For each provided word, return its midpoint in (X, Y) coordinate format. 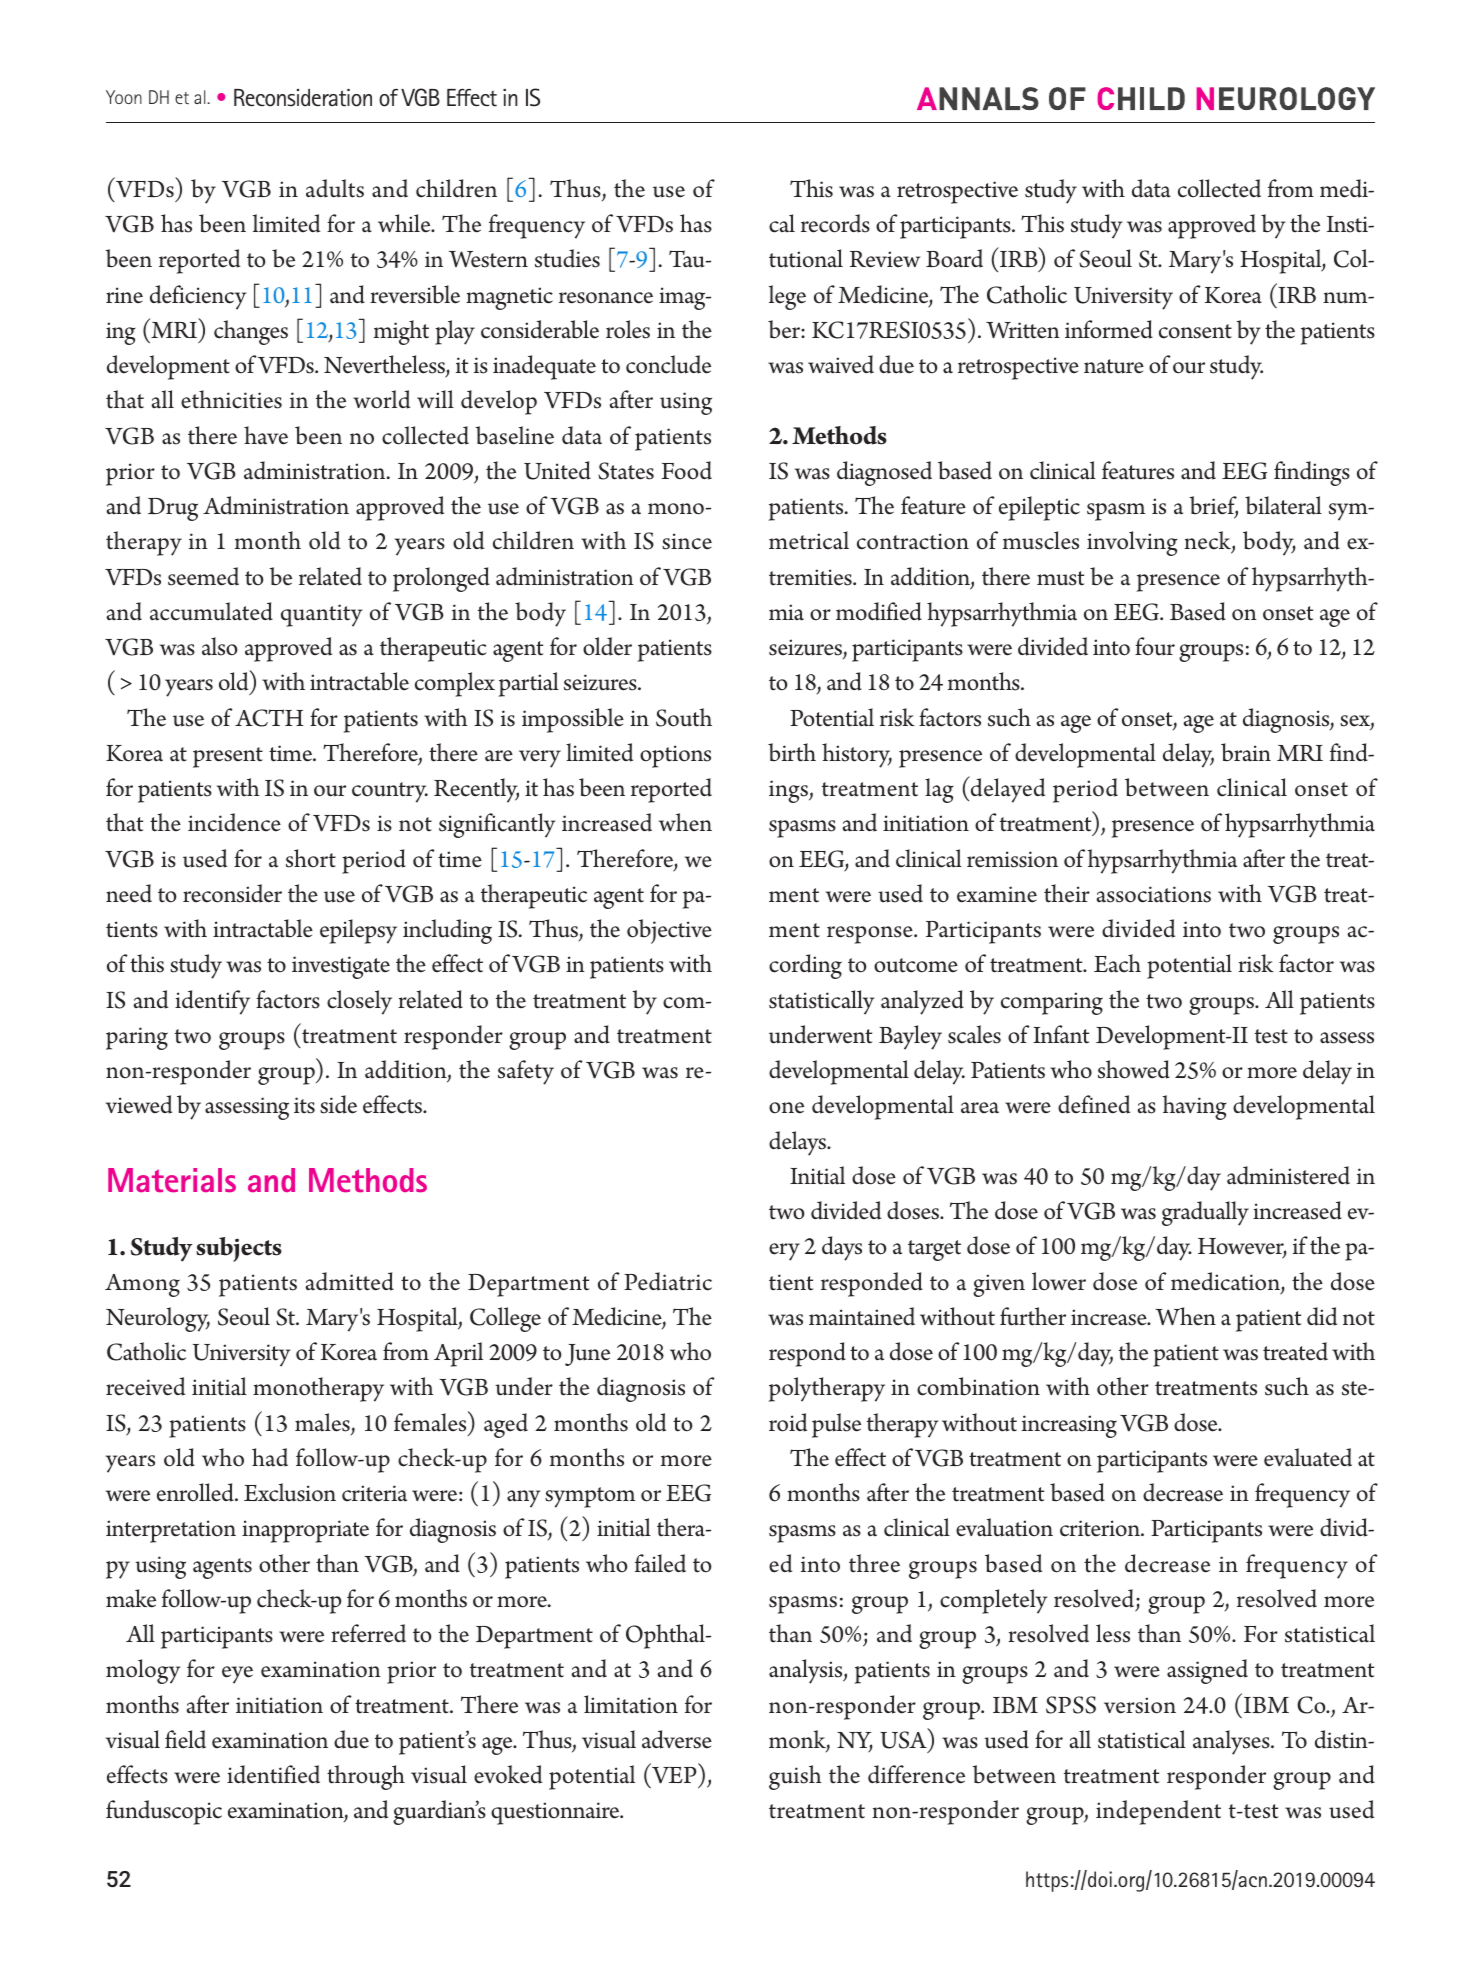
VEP (674, 1775)
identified (273, 1774)
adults (335, 188)
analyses (1232, 1742)
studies (567, 258)
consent (1195, 331)
